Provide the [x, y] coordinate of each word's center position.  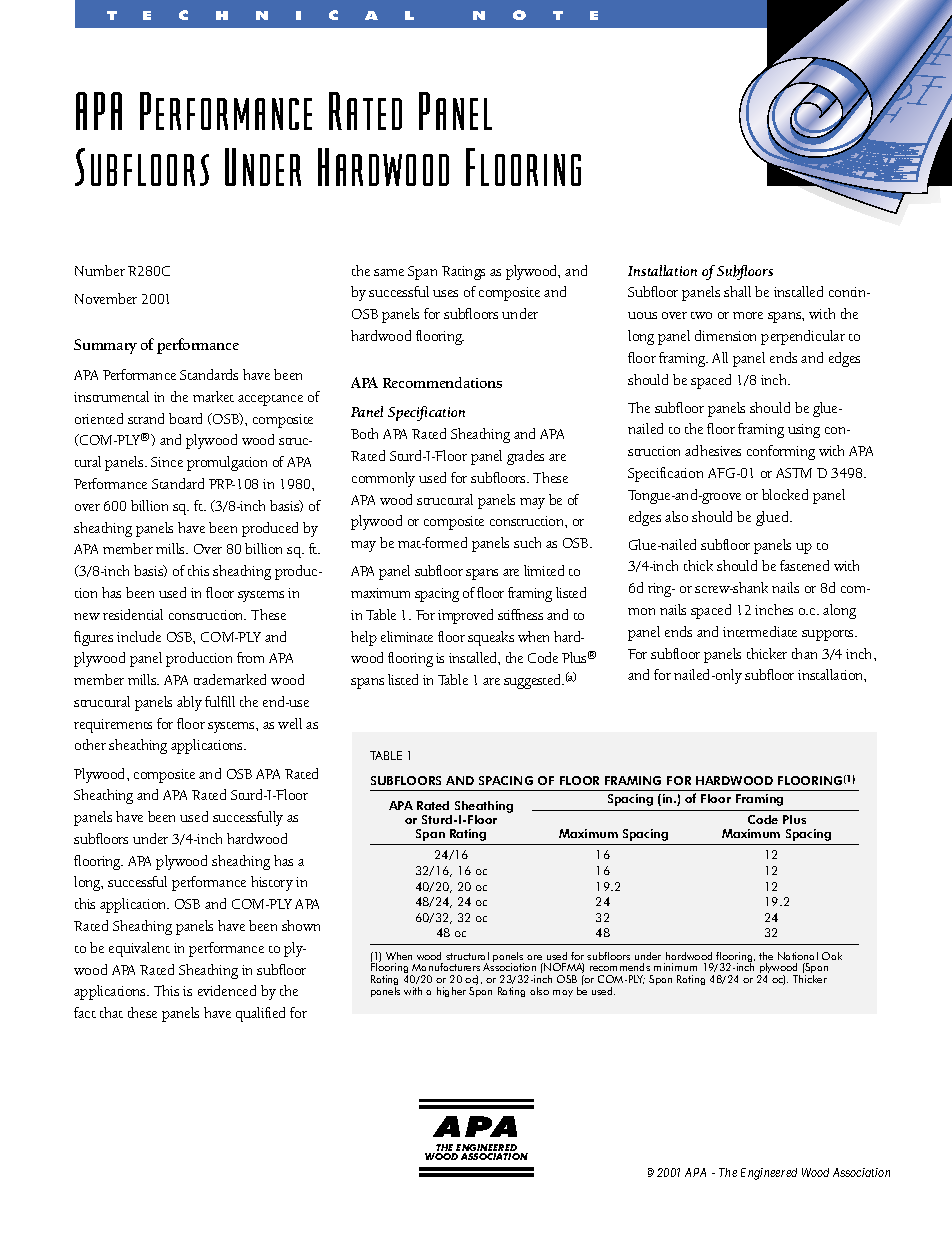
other [90, 744]
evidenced [227, 990]
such [527, 542]
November [106, 298]
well [290, 723]
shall [737, 291]
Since [167, 462]
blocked [785, 494]
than [804, 653]
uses [445, 293]
